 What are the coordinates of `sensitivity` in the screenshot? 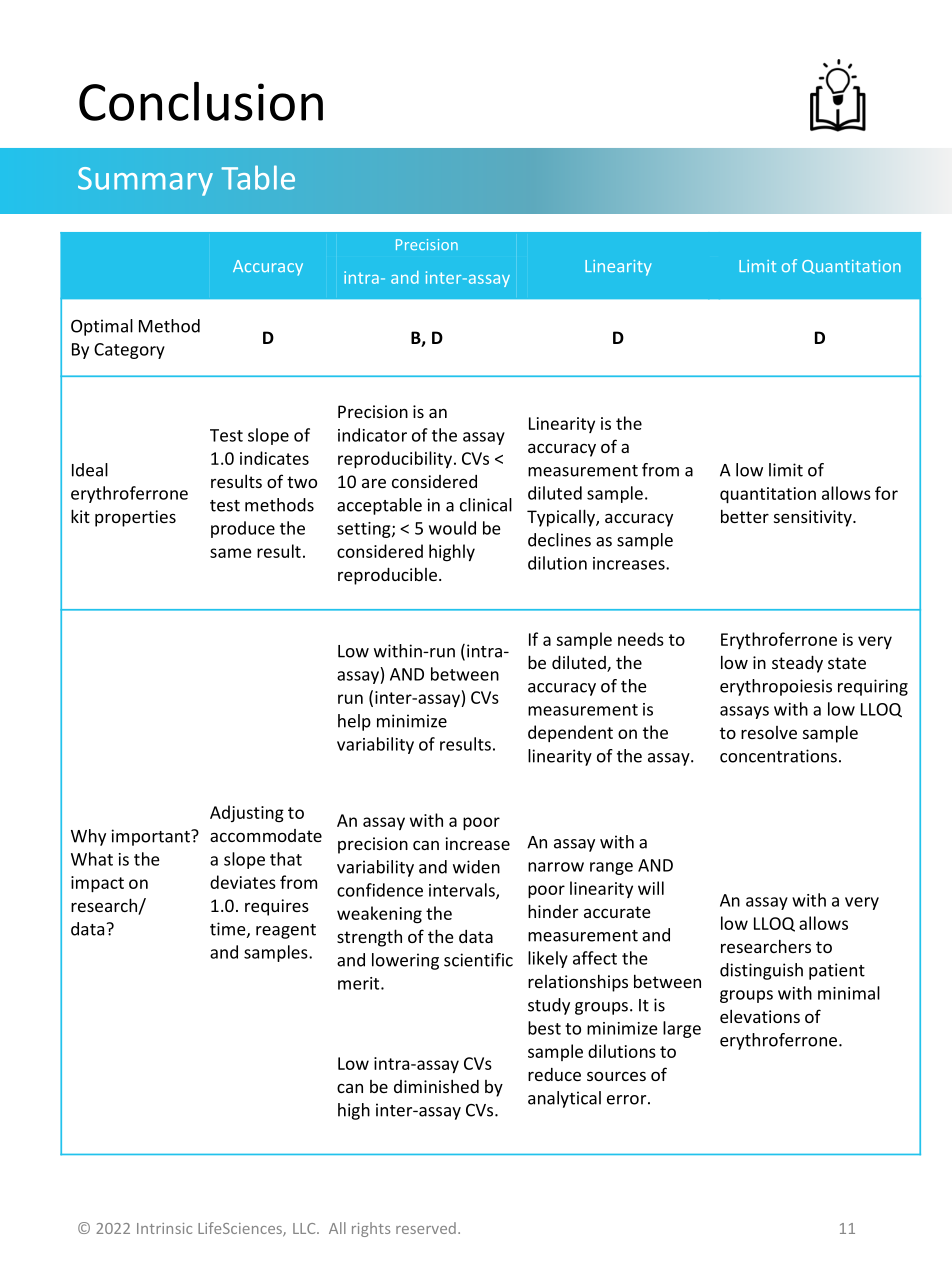 It's located at (814, 518).
